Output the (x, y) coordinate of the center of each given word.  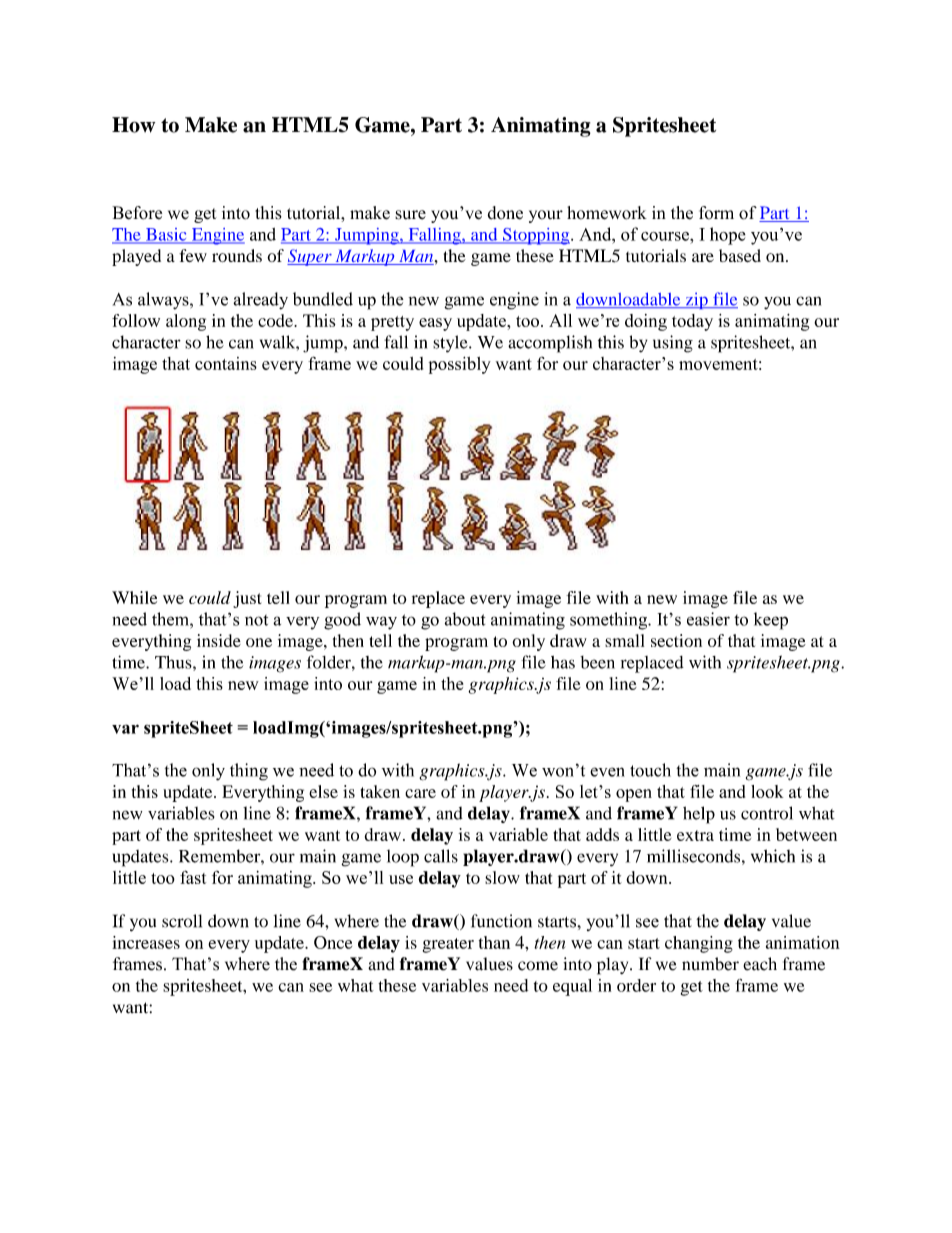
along (186, 322)
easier (708, 619)
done (505, 213)
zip (696, 300)
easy (435, 324)
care (420, 793)
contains (226, 363)
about (465, 619)
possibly (460, 365)
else (323, 791)
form (716, 213)
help (699, 815)
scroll (182, 921)
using (673, 344)
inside (219, 640)
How (133, 125)
